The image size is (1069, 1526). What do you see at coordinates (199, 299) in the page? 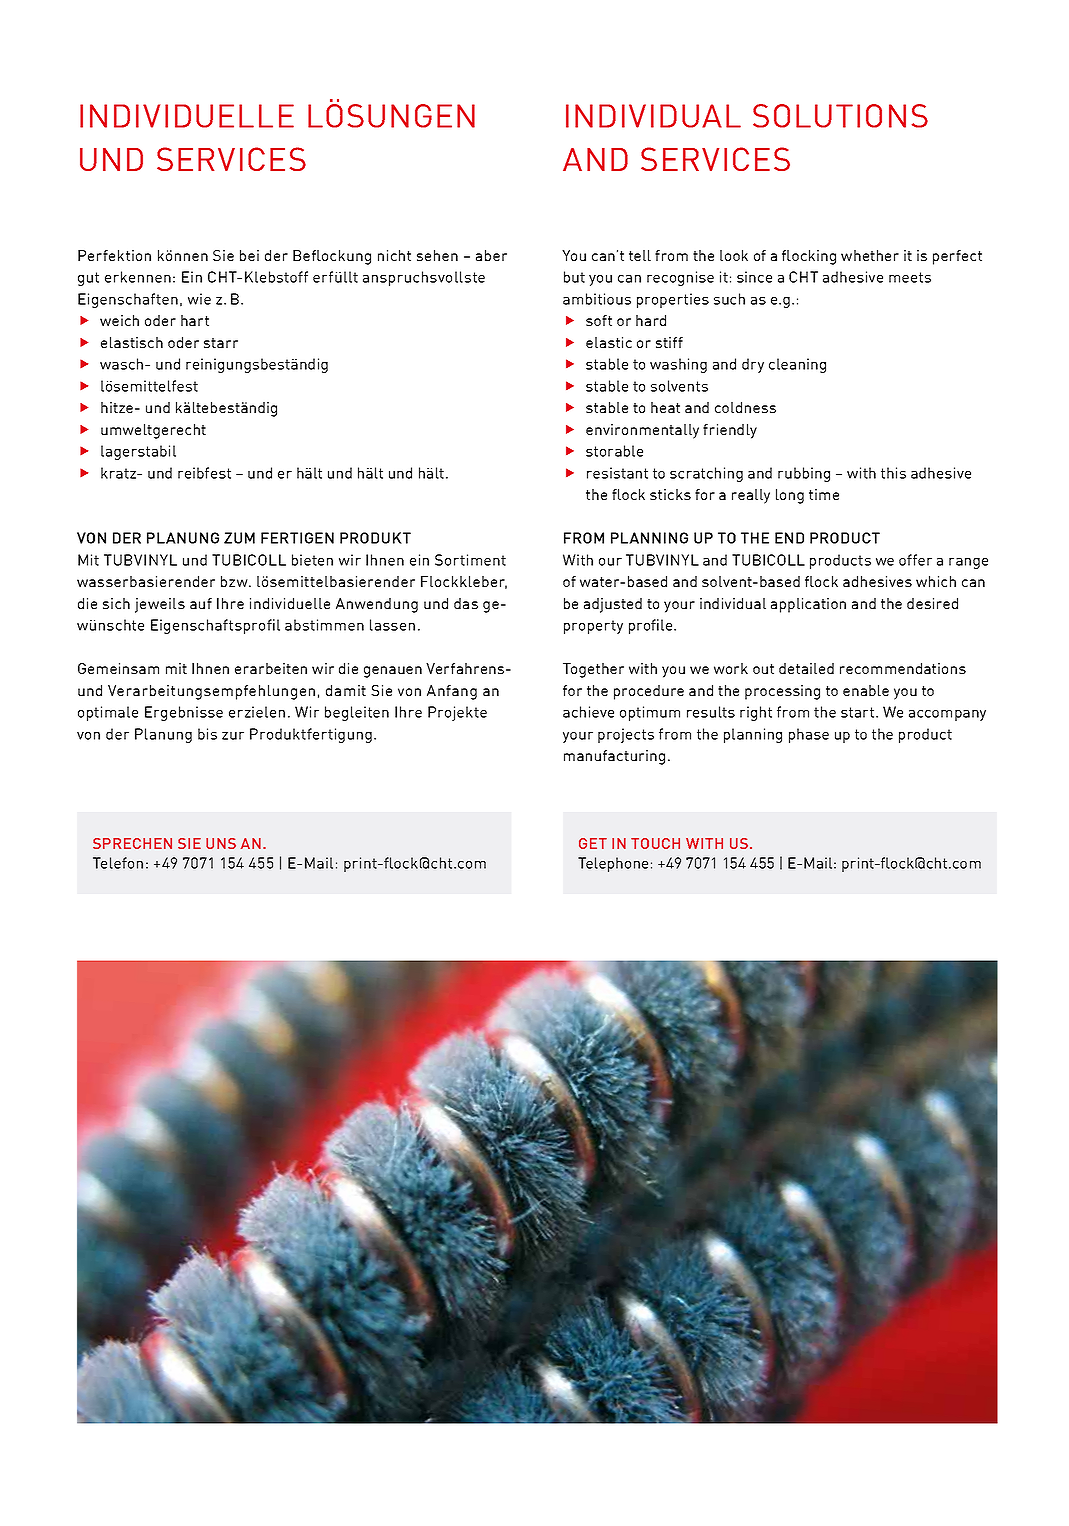
I see `wie` at bounding box center [199, 299].
